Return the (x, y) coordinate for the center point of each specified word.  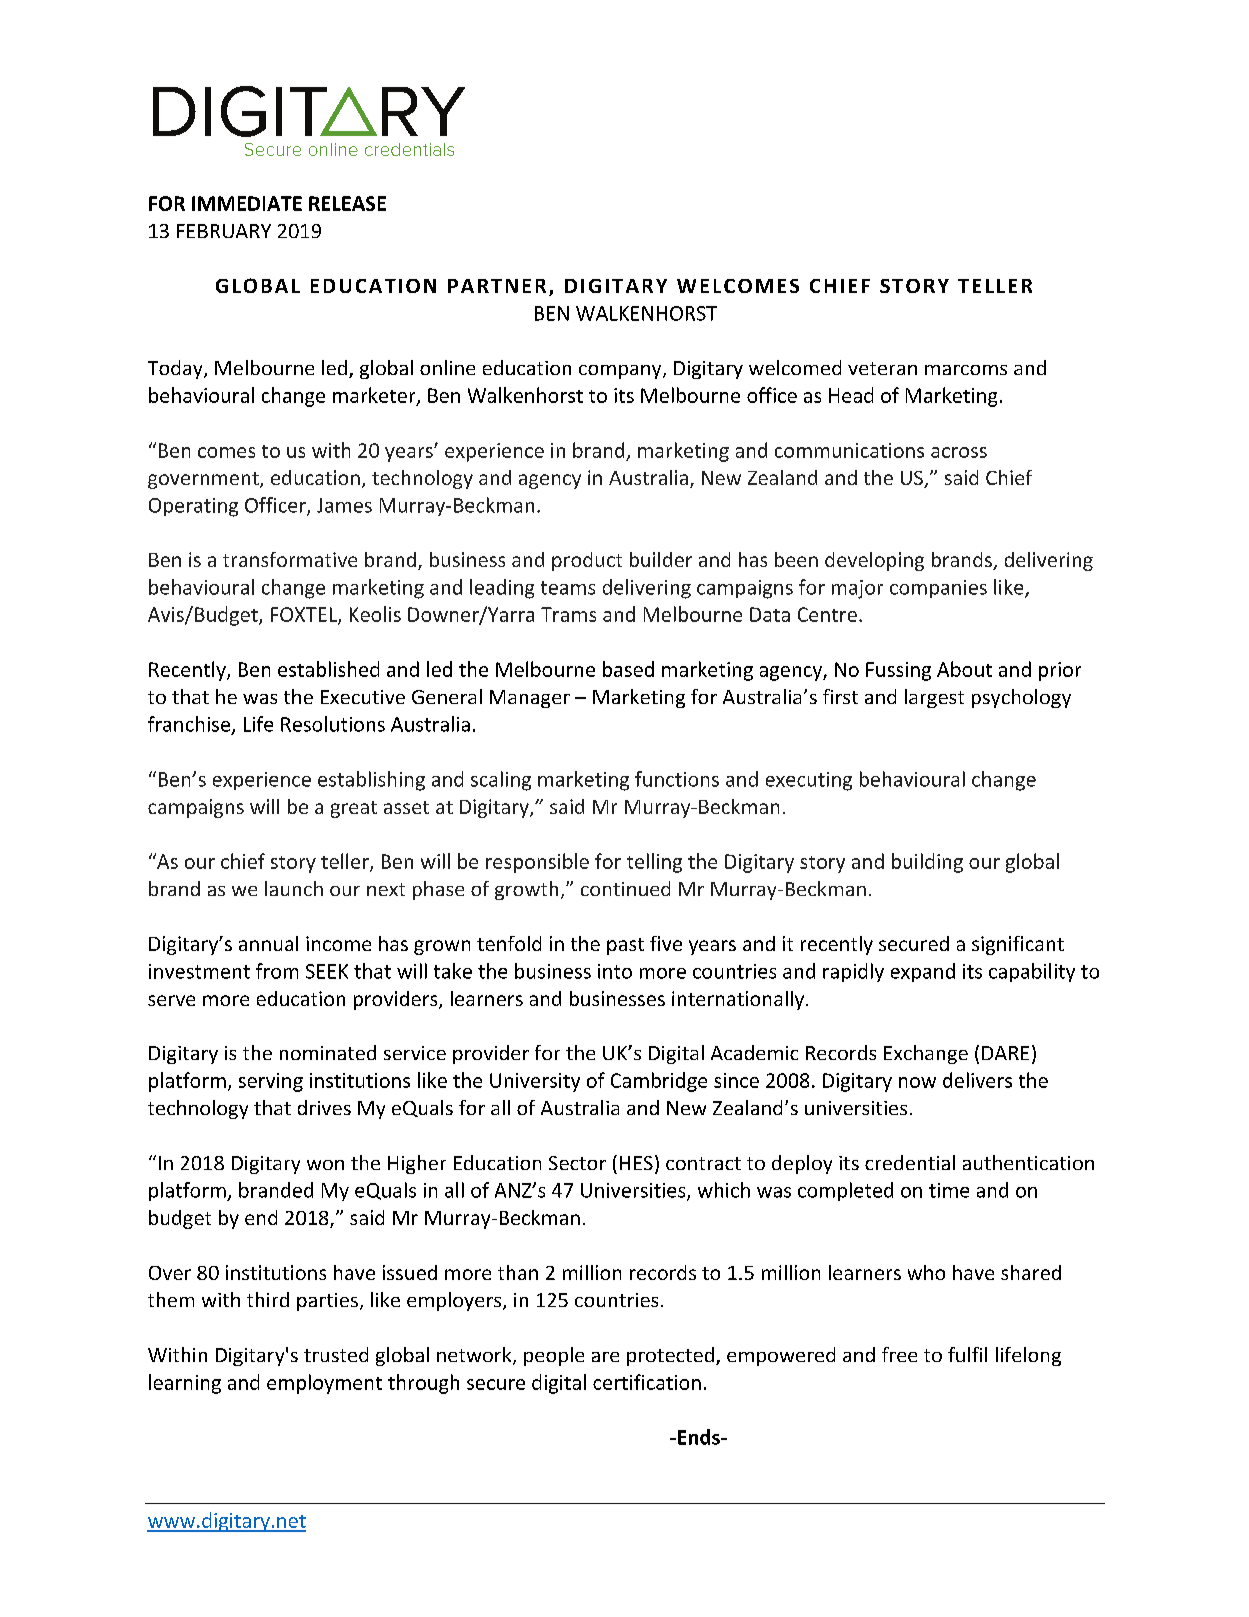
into (615, 971)
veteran (882, 368)
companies (938, 589)
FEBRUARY (224, 231)
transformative (290, 559)
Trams (568, 614)
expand (923, 972)
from (277, 971)
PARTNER (497, 286)
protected (670, 1356)
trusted (336, 1354)
